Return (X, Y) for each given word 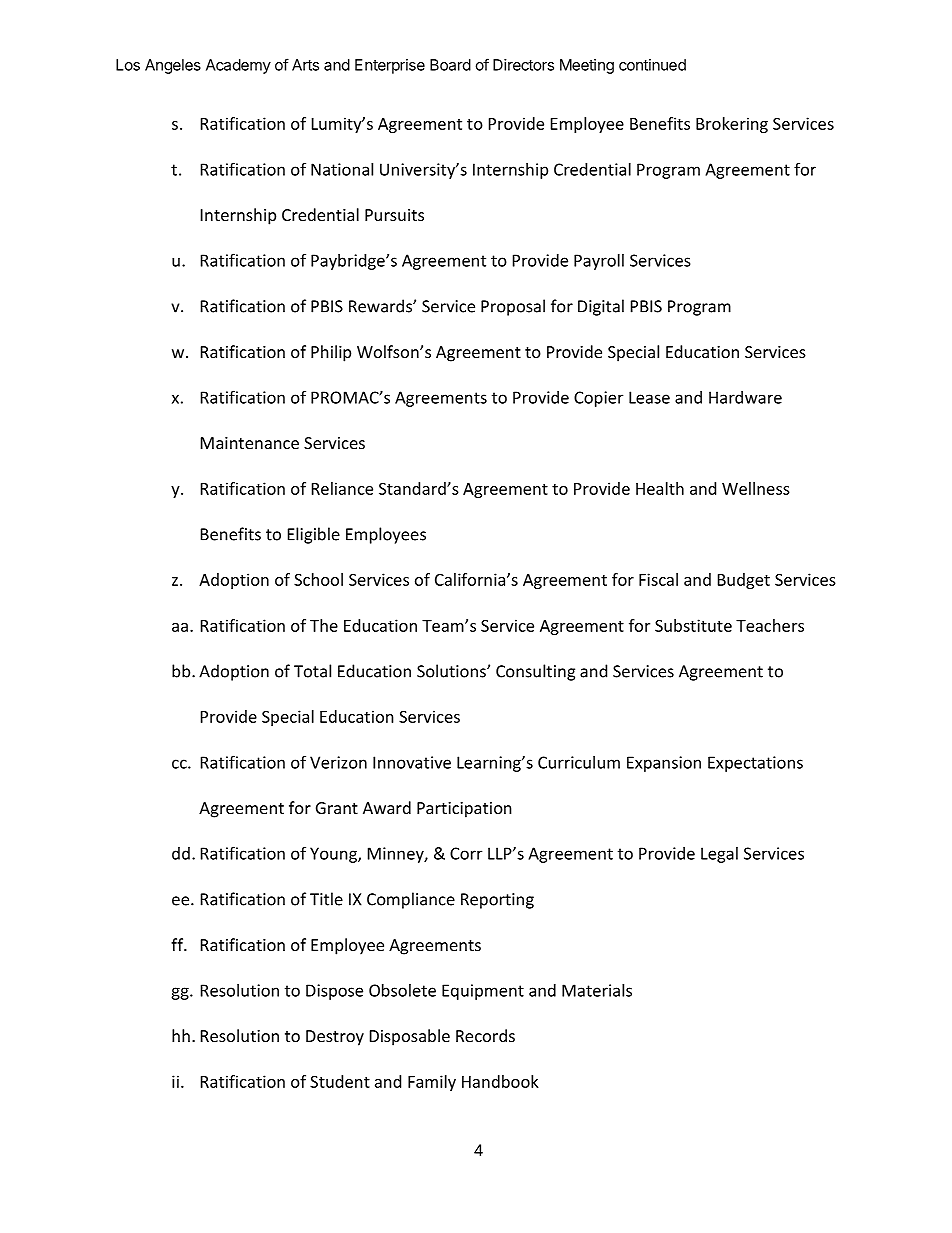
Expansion (664, 764)
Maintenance (250, 443)
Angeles (173, 66)
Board (450, 65)
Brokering (732, 125)
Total (312, 671)
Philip (331, 353)
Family (432, 1083)
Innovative (412, 762)
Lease (649, 397)
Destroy (335, 1038)
